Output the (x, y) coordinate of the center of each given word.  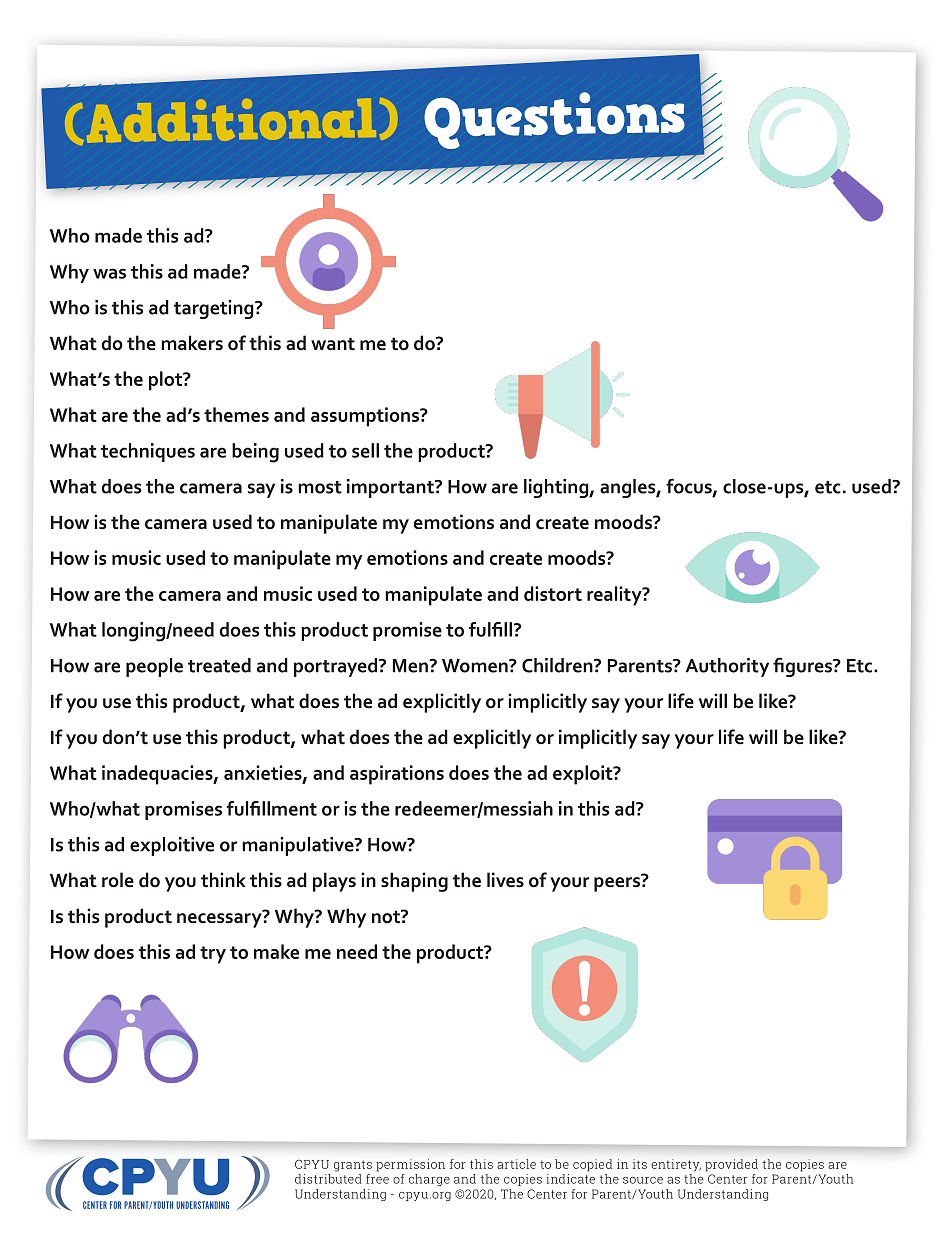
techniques (148, 452)
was (109, 273)
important (391, 488)
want (333, 344)
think (223, 880)
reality (615, 596)
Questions (554, 120)
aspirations (397, 775)
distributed (328, 1179)
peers (618, 883)
